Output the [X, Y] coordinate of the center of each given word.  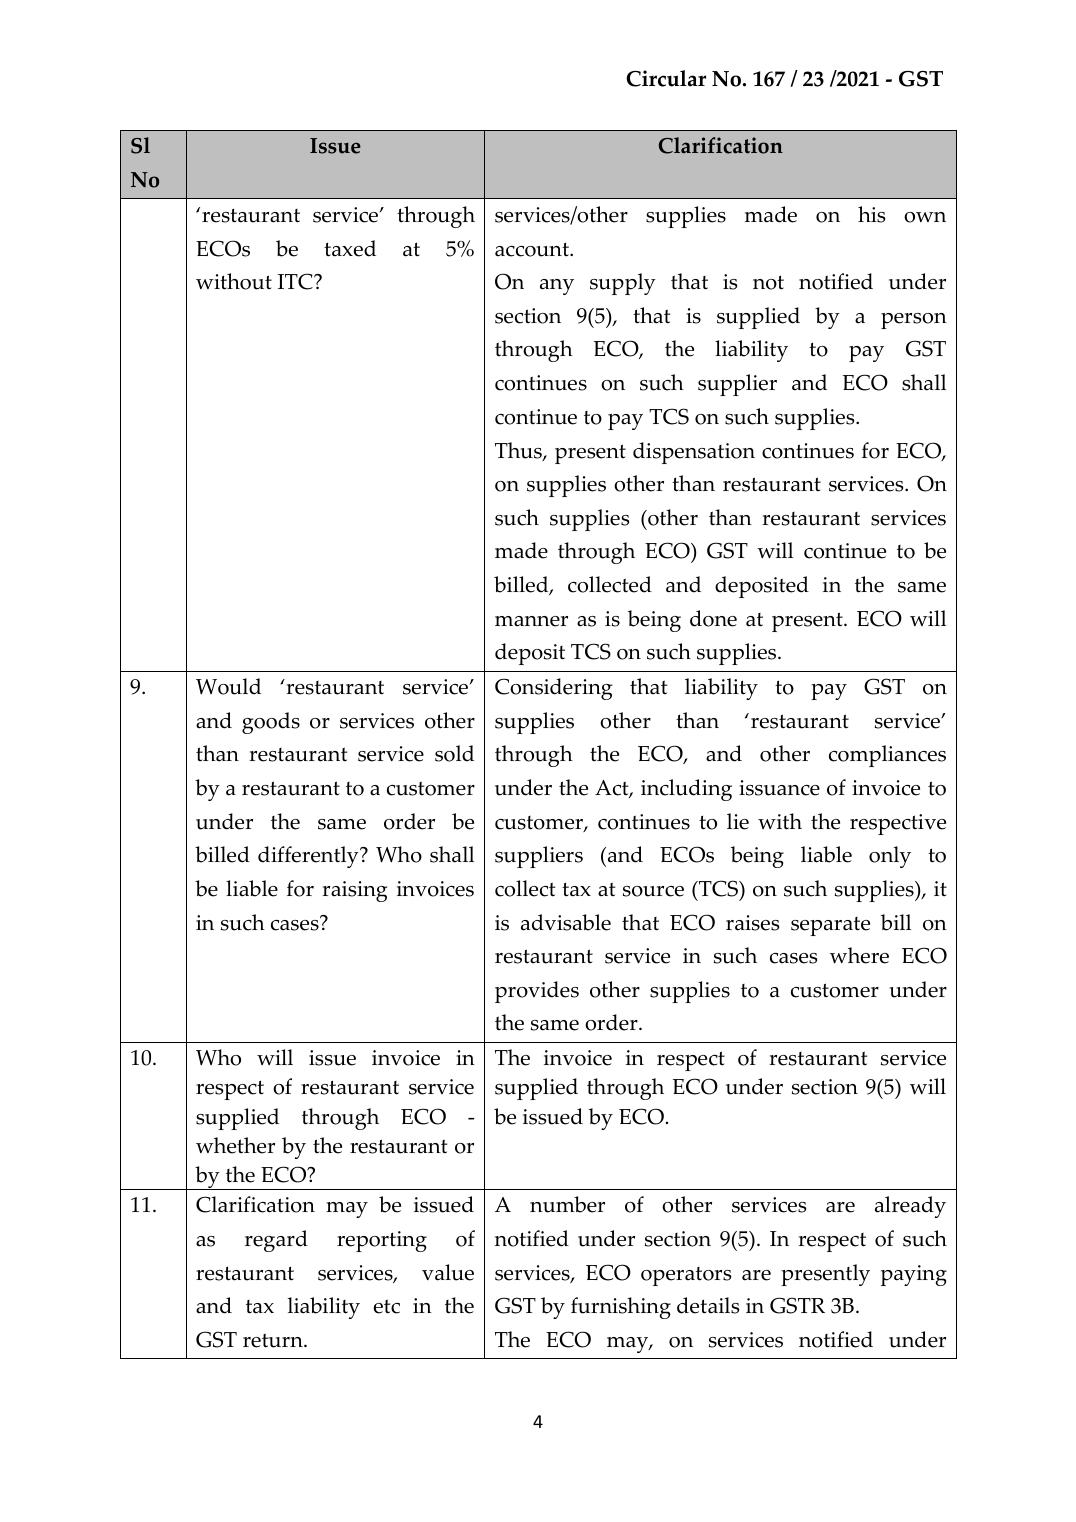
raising [354, 891]
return [274, 1340]
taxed [350, 248]
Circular [666, 78]
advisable [566, 922]
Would [228, 686]
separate [830, 926]
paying [914, 1275]
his [871, 214]
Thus [519, 451]
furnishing [621, 1308]
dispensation [694, 453]
